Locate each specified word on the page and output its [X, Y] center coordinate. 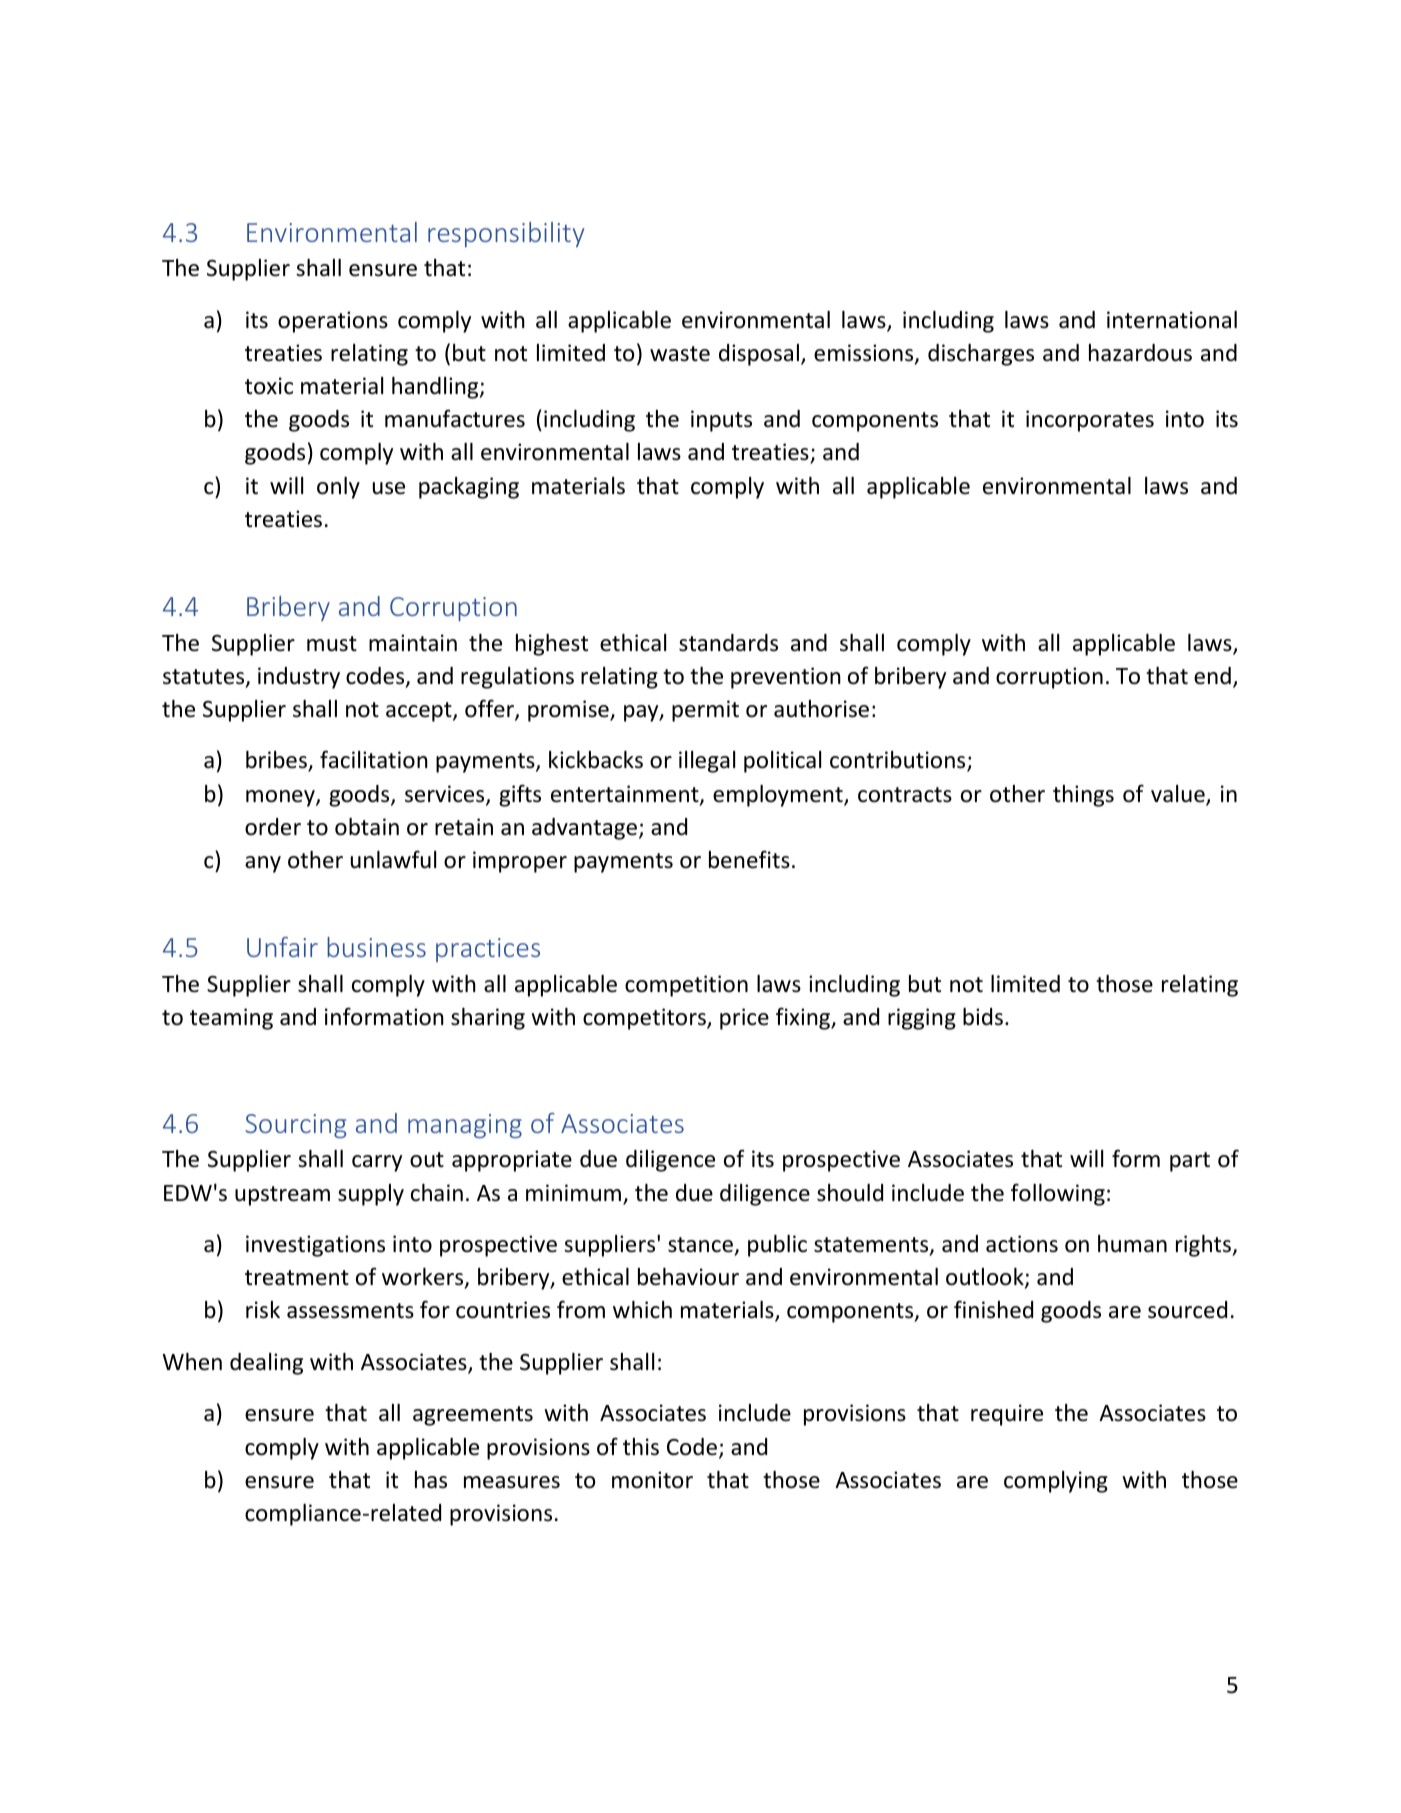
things [1083, 796]
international [1172, 320]
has [431, 1480]
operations [333, 322]
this [641, 1447]
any [263, 864]
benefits [749, 859]
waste [680, 354]
